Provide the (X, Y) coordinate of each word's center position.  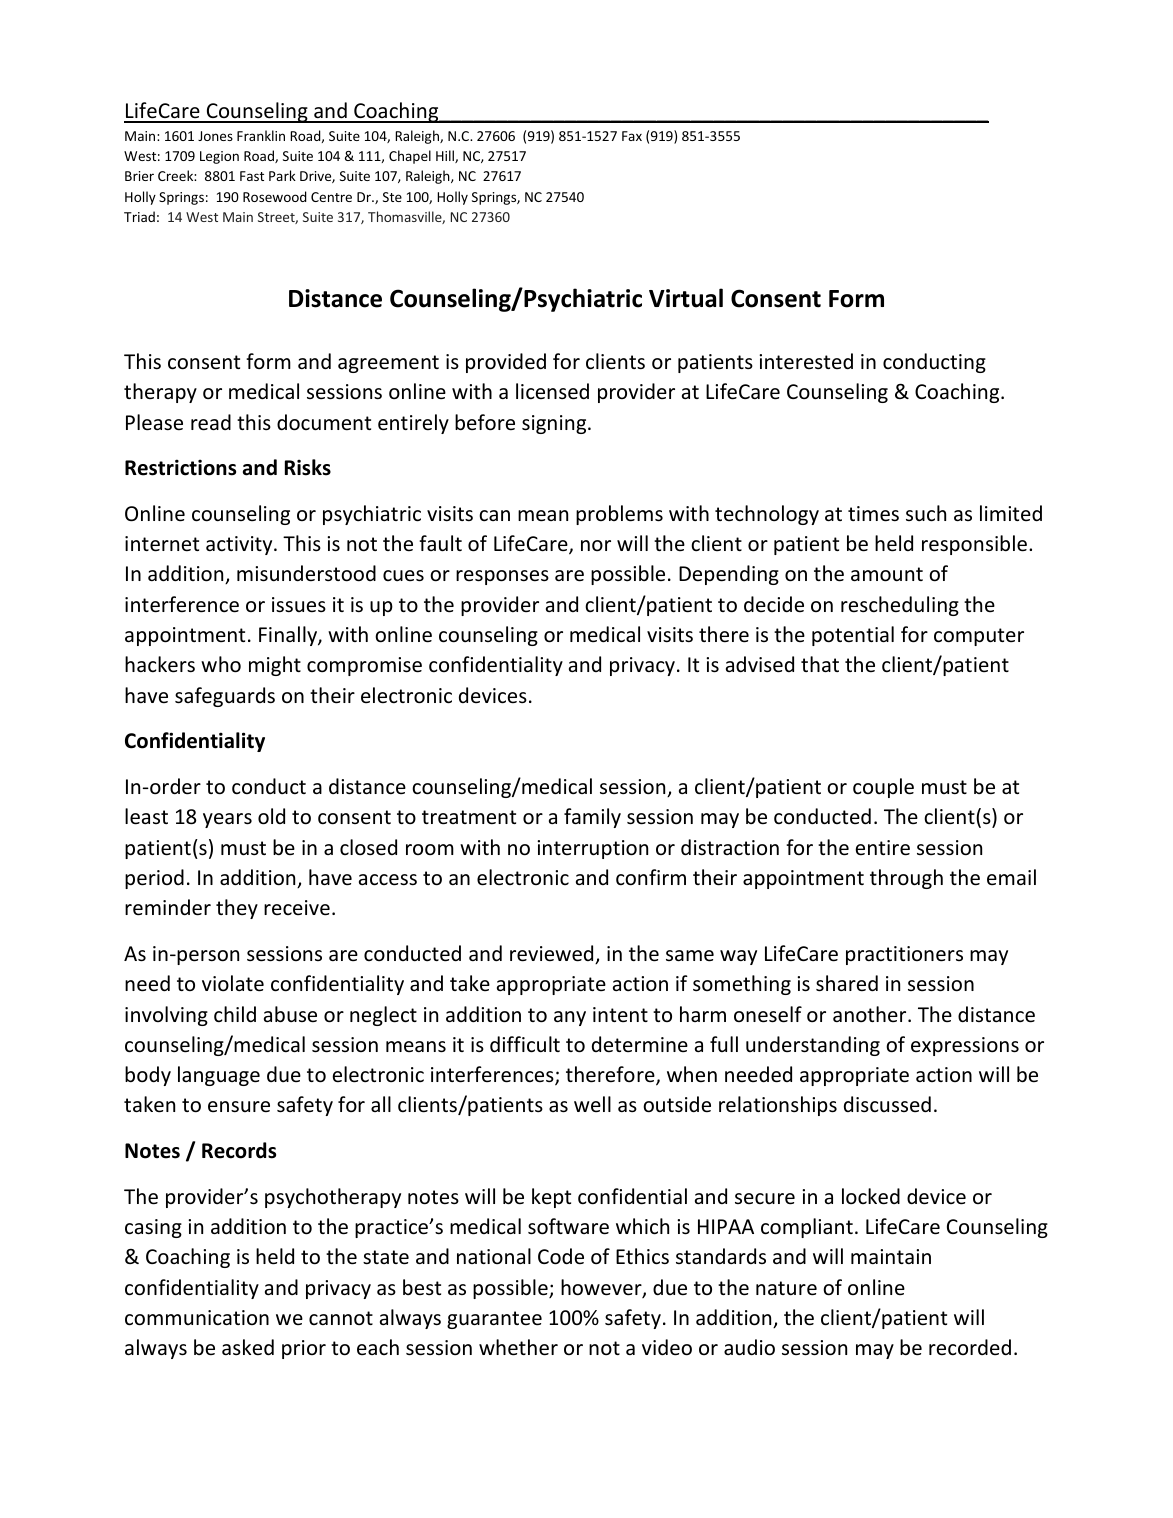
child (235, 1014)
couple (883, 788)
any (570, 1018)
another (871, 1014)
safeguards (225, 697)
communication (197, 1318)
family (592, 818)
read (211, 422)
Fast (252, 176)
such (926, 513)
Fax (632, 136)
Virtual (686, 298)
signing (555, 424)
